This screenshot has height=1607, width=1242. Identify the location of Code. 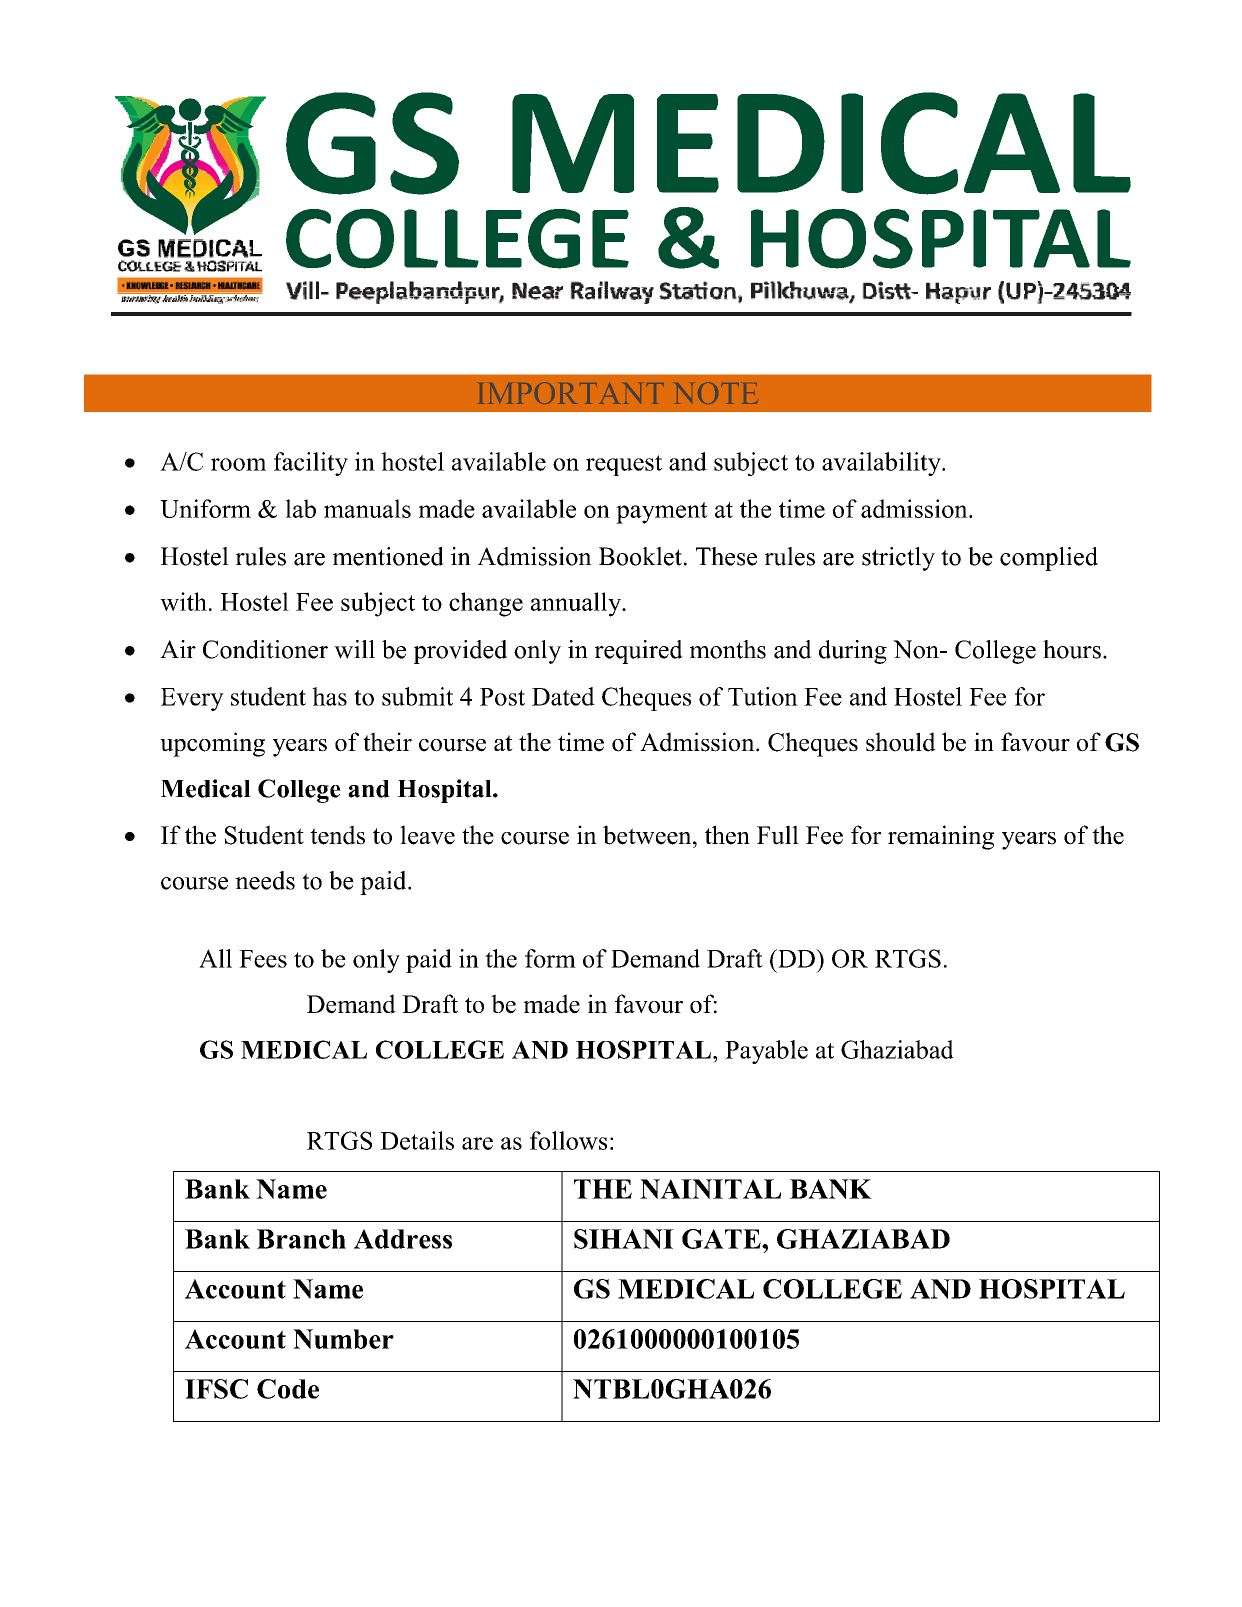
(288, 1389).
